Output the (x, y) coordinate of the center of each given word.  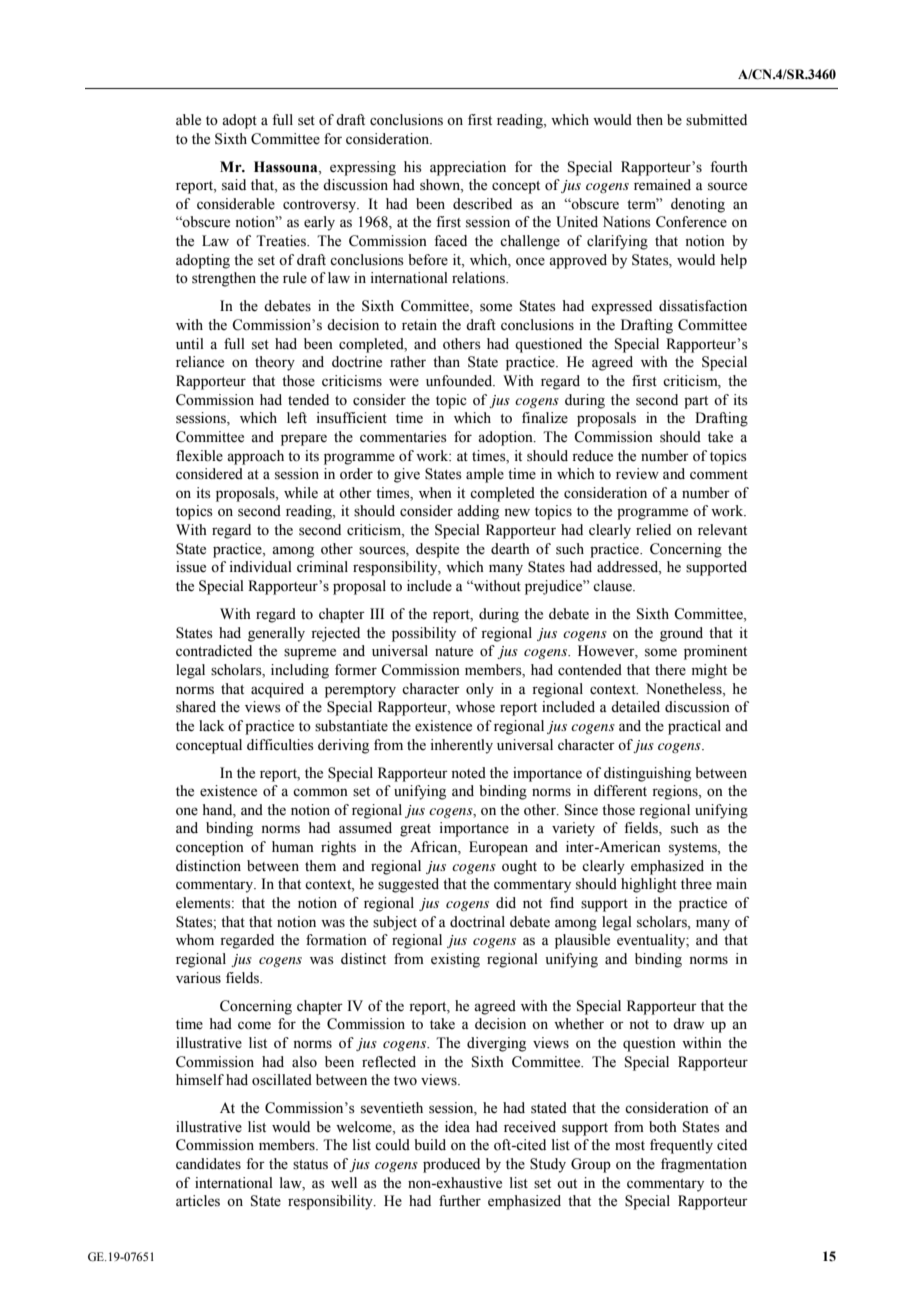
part (696, 402)
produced (451, 1165)
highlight (649, 885)
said (234, 185)
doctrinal (477, 922)
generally (276, 634)
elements (204, 903)
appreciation (468, 168)
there (670, 670)
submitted (716, 120)
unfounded (460, 381)
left (297, 418)
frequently (681, 1146)
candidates (208, 1164)
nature (454, 652)
